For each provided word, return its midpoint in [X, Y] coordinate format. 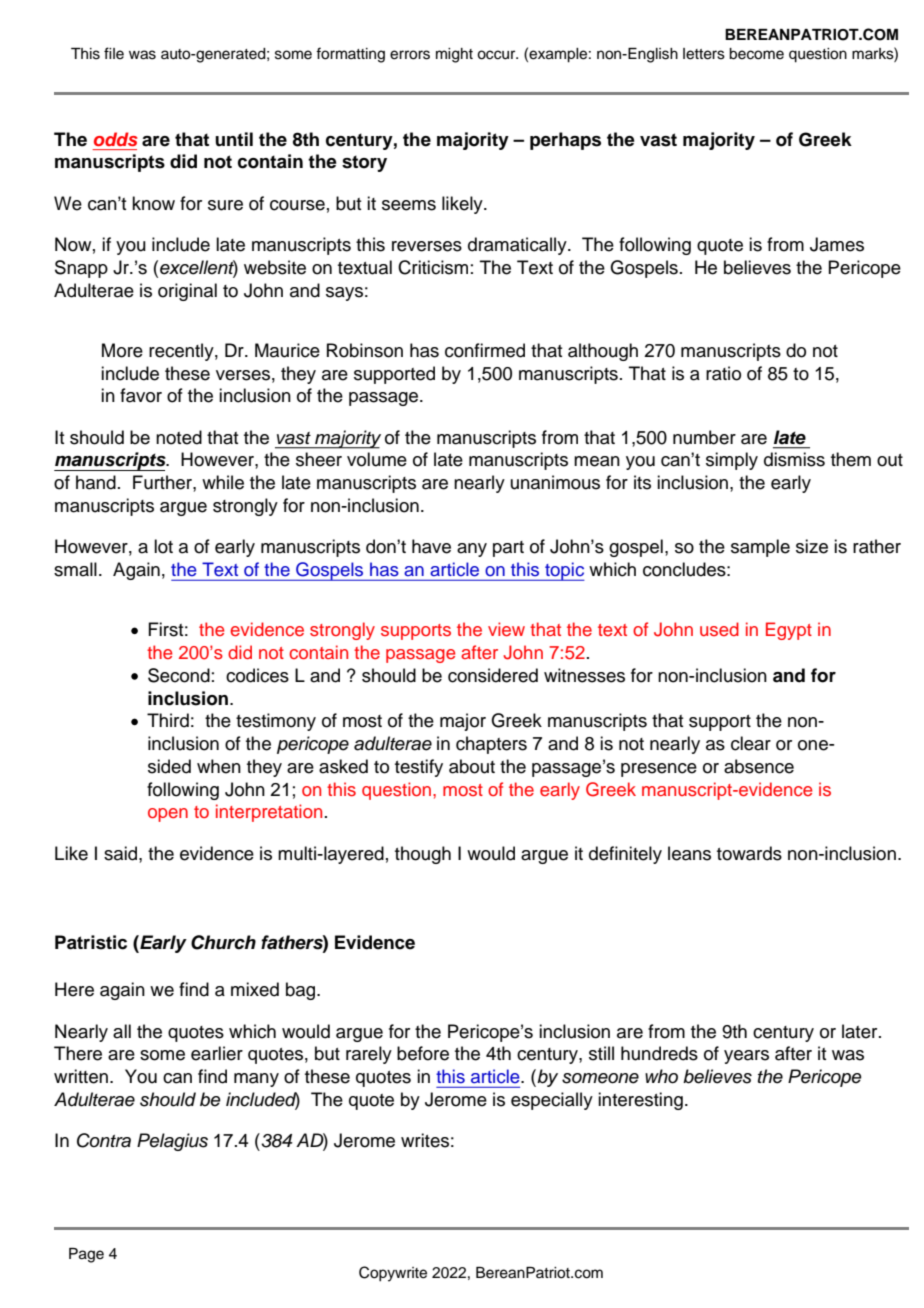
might [454, 55]
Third [168, 720]
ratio [723, 373]
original [187, 292]
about [472, 766]
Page [86, 1255]
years [746, 1057]
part [508, 549]
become [756, 54]
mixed [255, 989]
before [423, 1053]
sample [760, 548]
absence [759, 766]
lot [163, 546]
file [114, 53]
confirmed [485, 350]
